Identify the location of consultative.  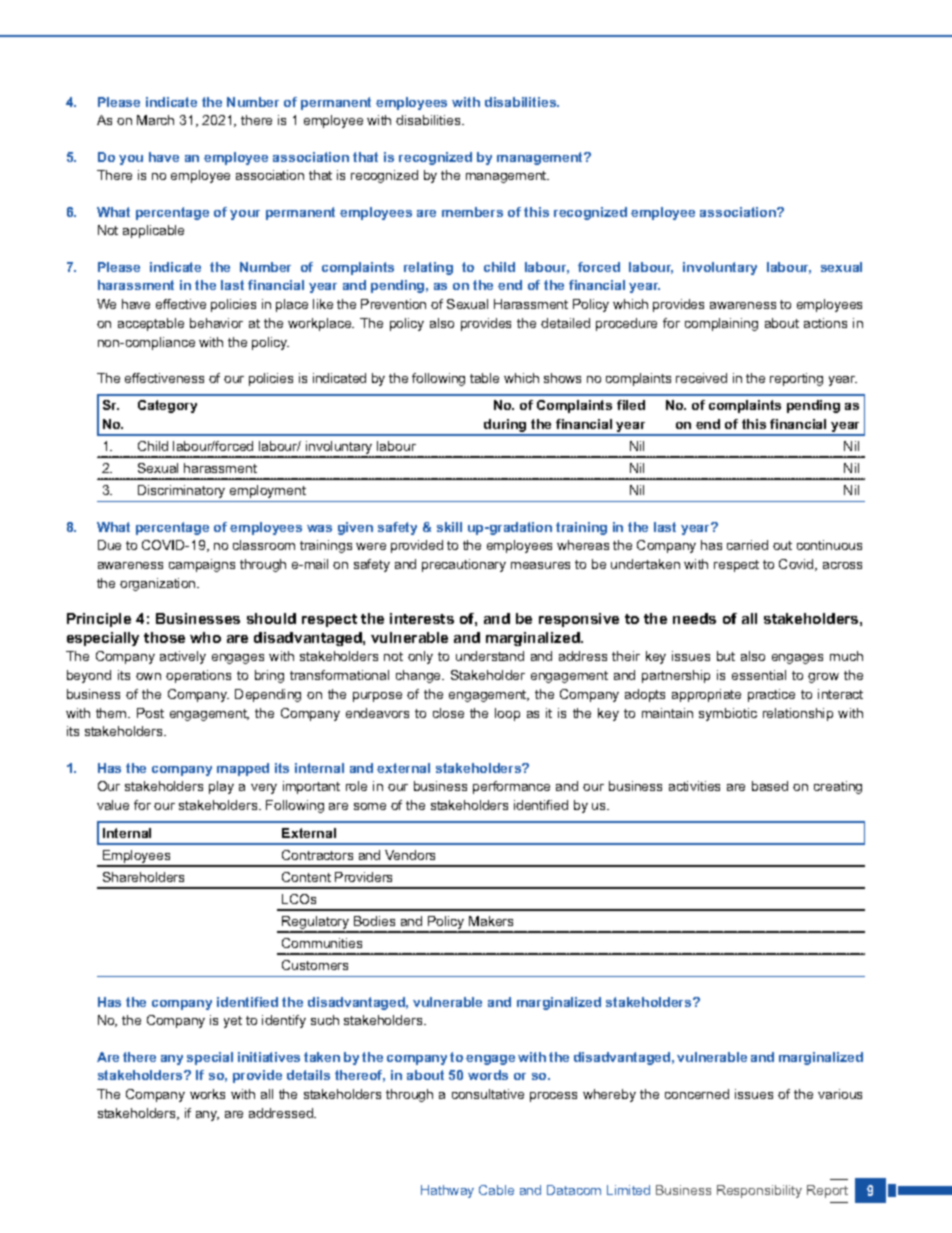
(488, 1094).
